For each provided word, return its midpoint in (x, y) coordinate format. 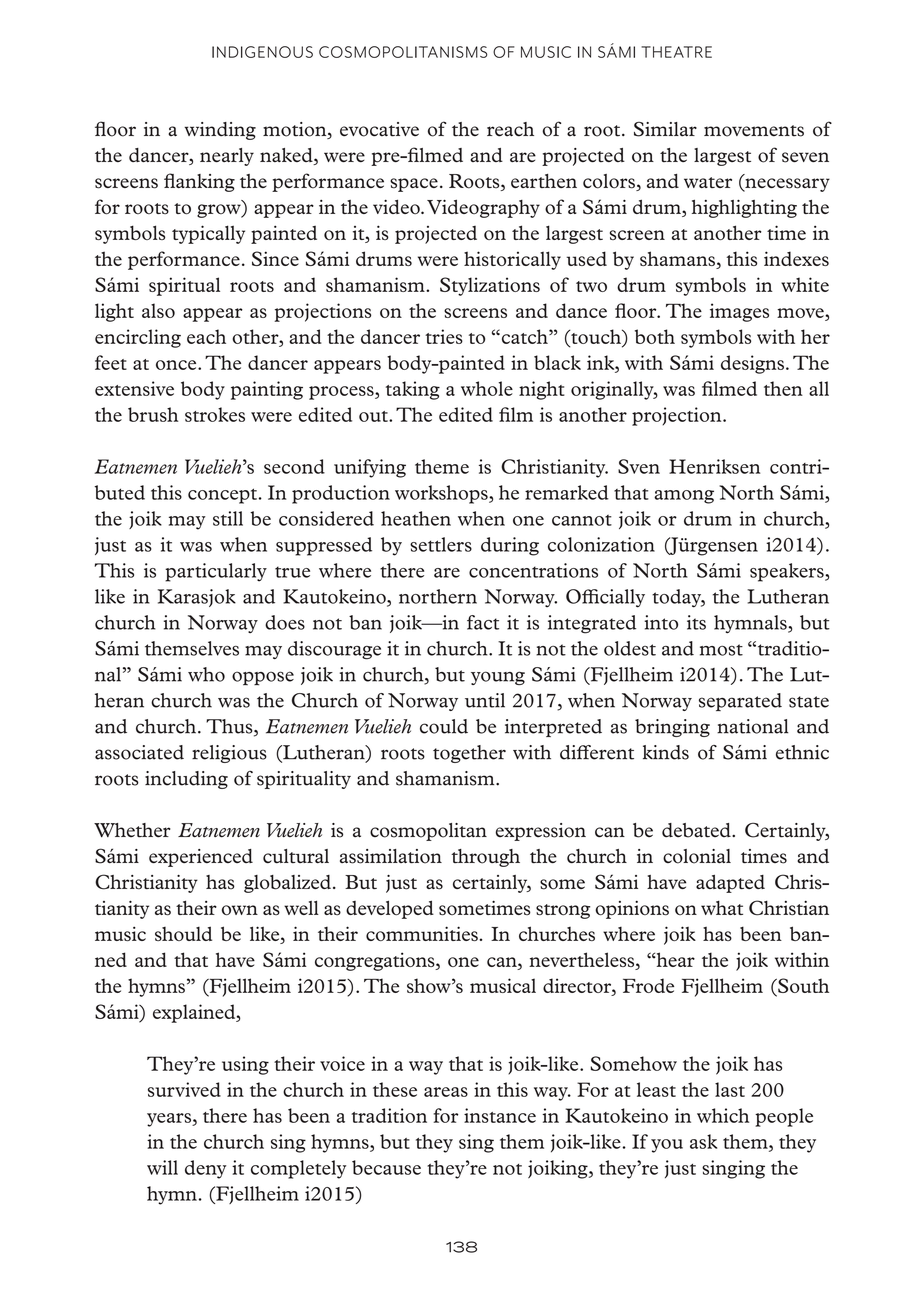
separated (740, 702)
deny (205, 1169)
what (722, 907)
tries (444, 336)
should (183, 933)
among (684, 497)
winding (220, 131)
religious (229, 754)
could (444, 726)
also (158, 310)
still (228, 518)
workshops (442, 494)
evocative (379, 129)
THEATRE (676, 52)
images (739, 312)
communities (423, 933)
